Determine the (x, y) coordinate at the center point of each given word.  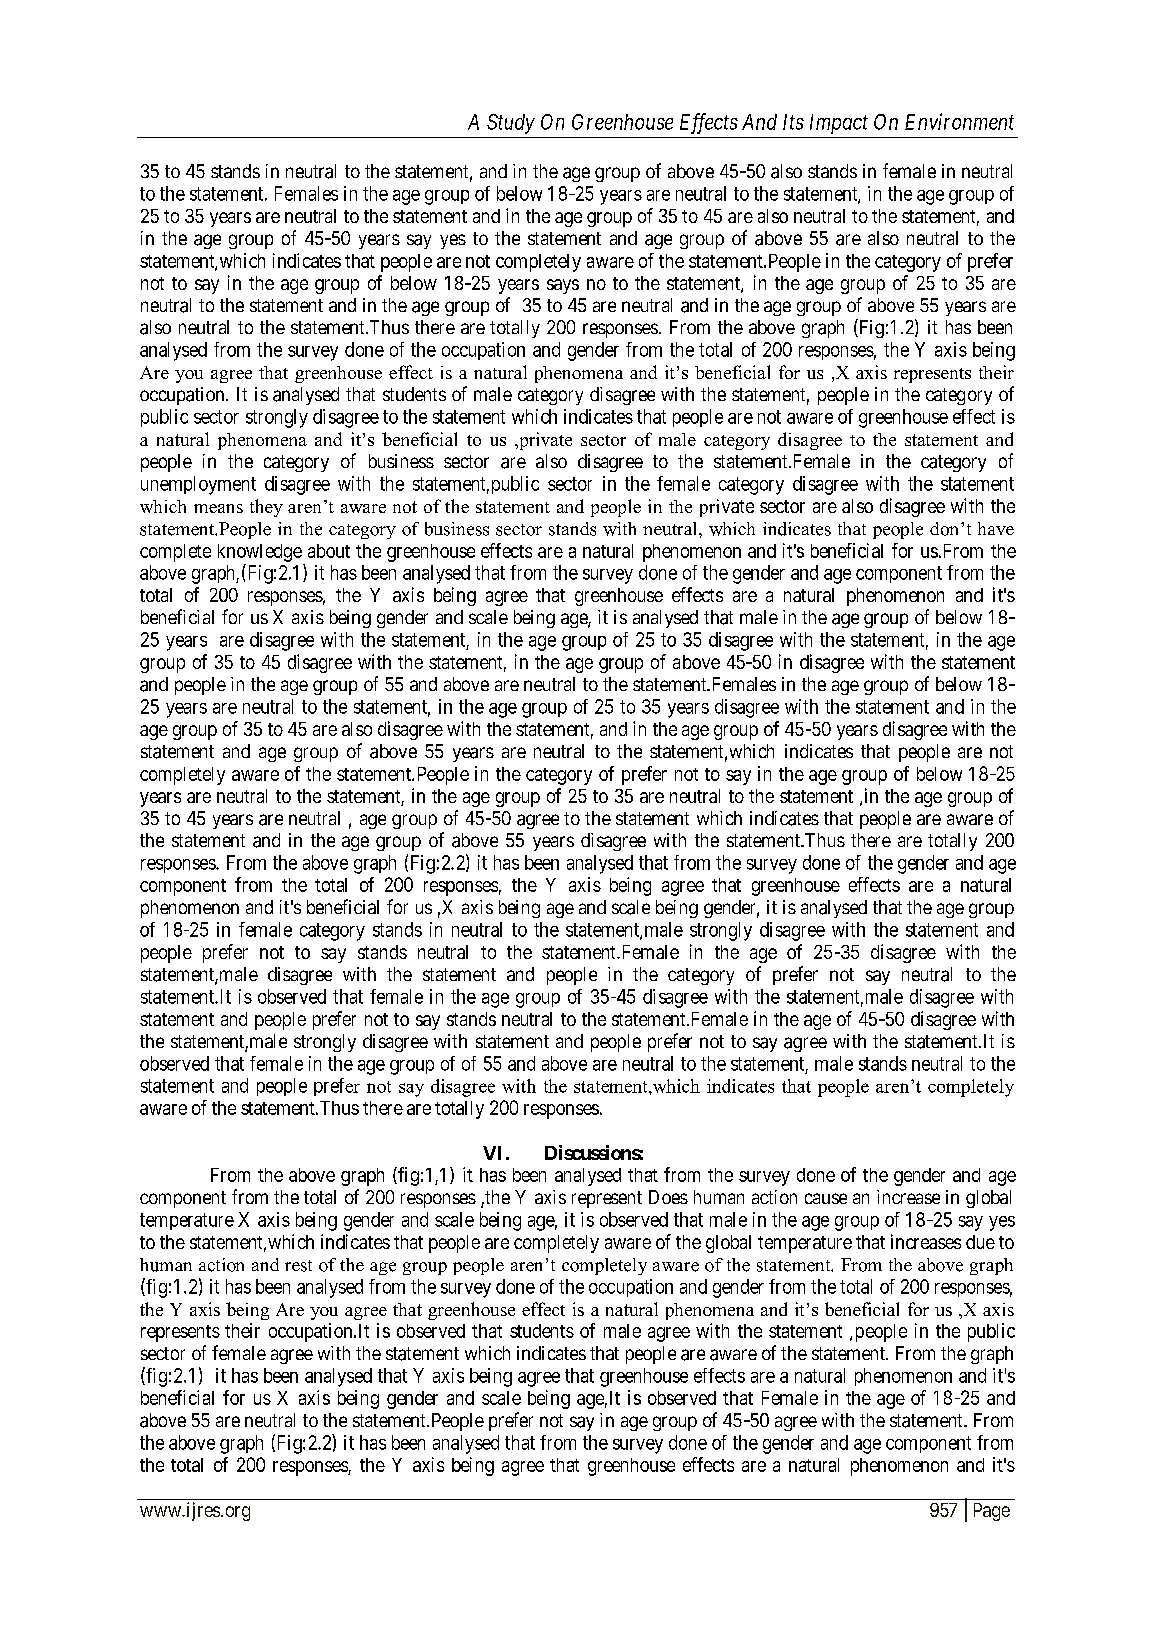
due (980, 1242)
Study (511, 124)
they (266, 508)
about (329, 551)
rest (298, 1266)
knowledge (260, 553)
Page (992, 1512)
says (563, 286)
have (996, 528)
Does (668, 1197)
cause (826, 1198)
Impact (839, 124)
